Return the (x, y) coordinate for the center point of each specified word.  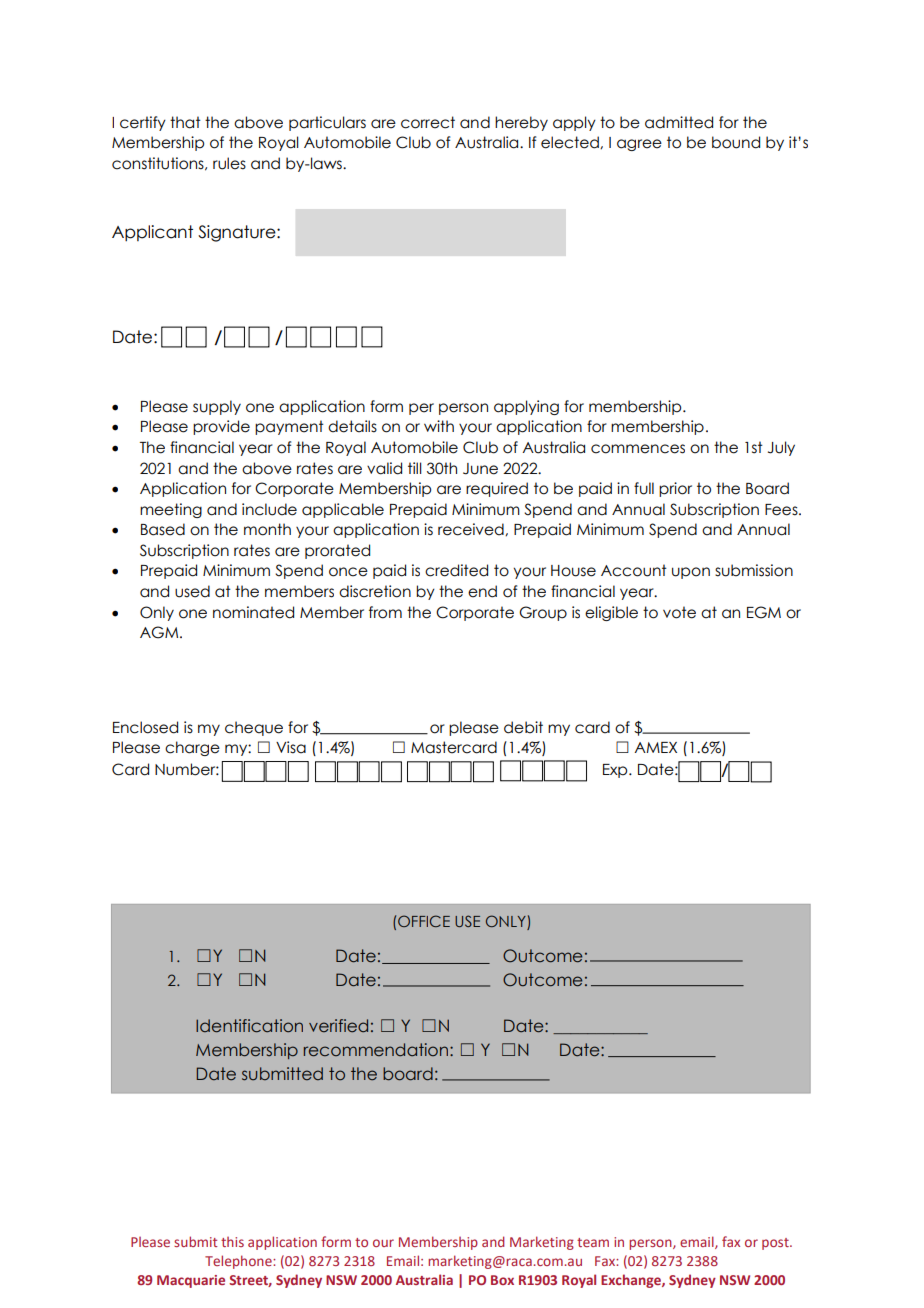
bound (736, 142)
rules (229, 163)
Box (502, 1280)
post (776, 1244)
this (232, 1242)
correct (428, 122)
